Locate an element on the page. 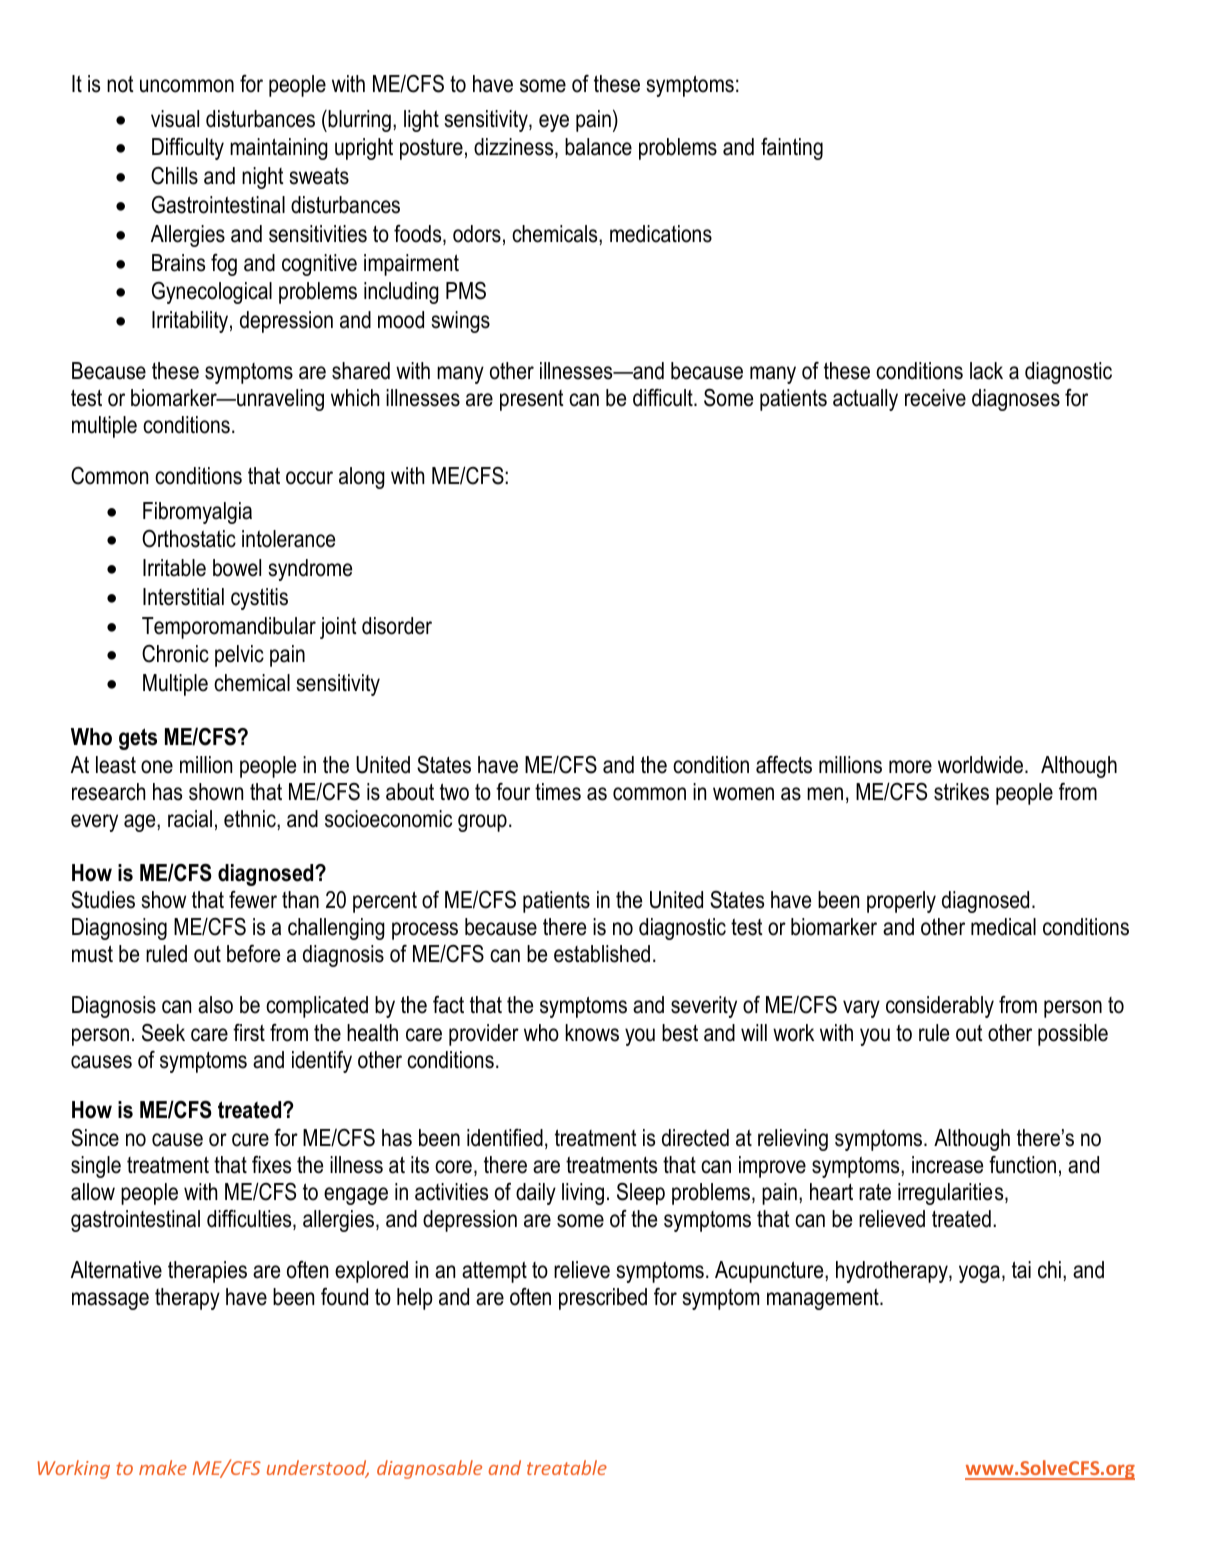 The height and width of the image is (1561, 1206). make is located at coordinates (163, 1467).
